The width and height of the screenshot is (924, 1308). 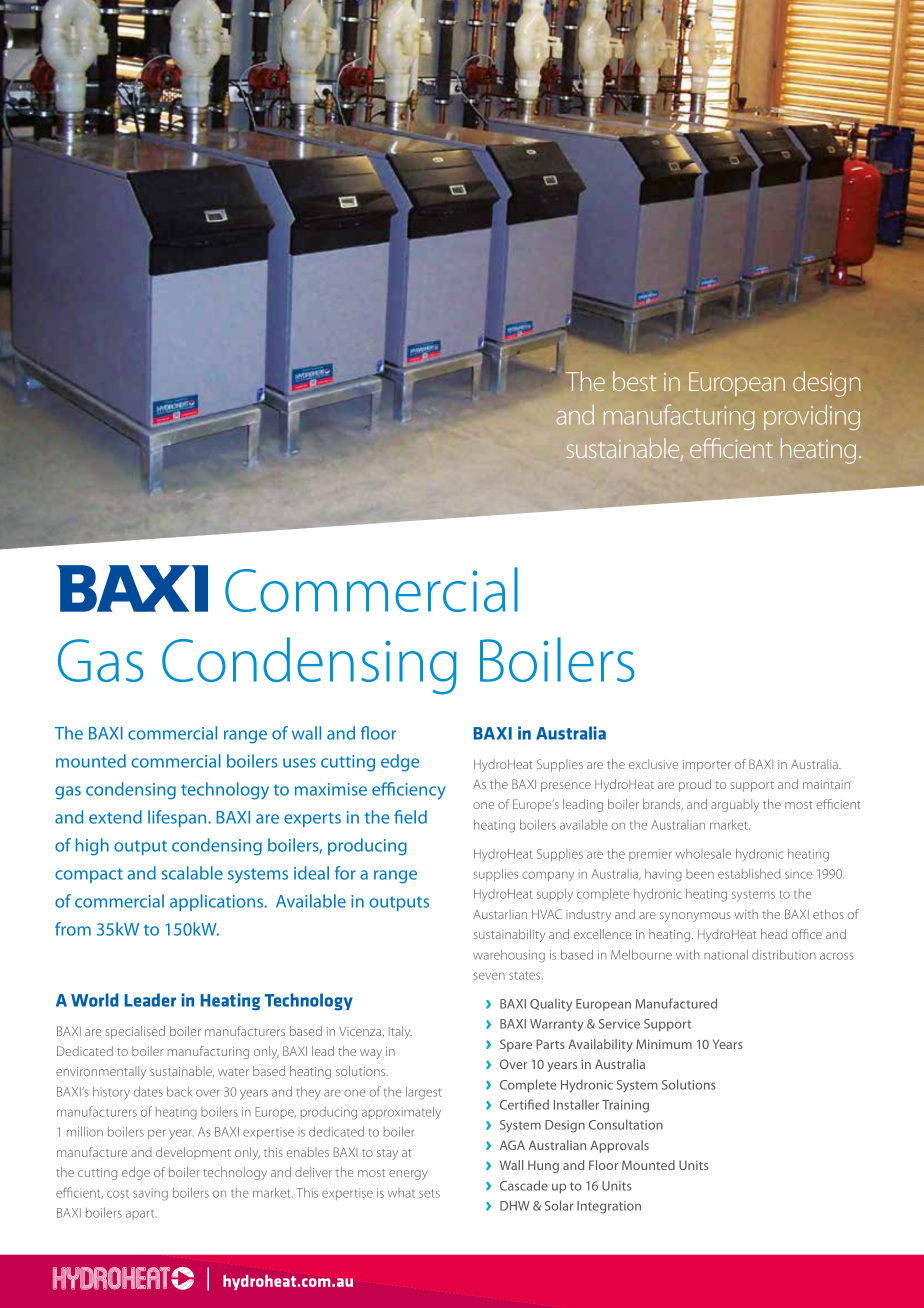 What do you see at coordinates (409, 791) in the screenshot?
I see `efficiency` at bounding box center [409, 791].
